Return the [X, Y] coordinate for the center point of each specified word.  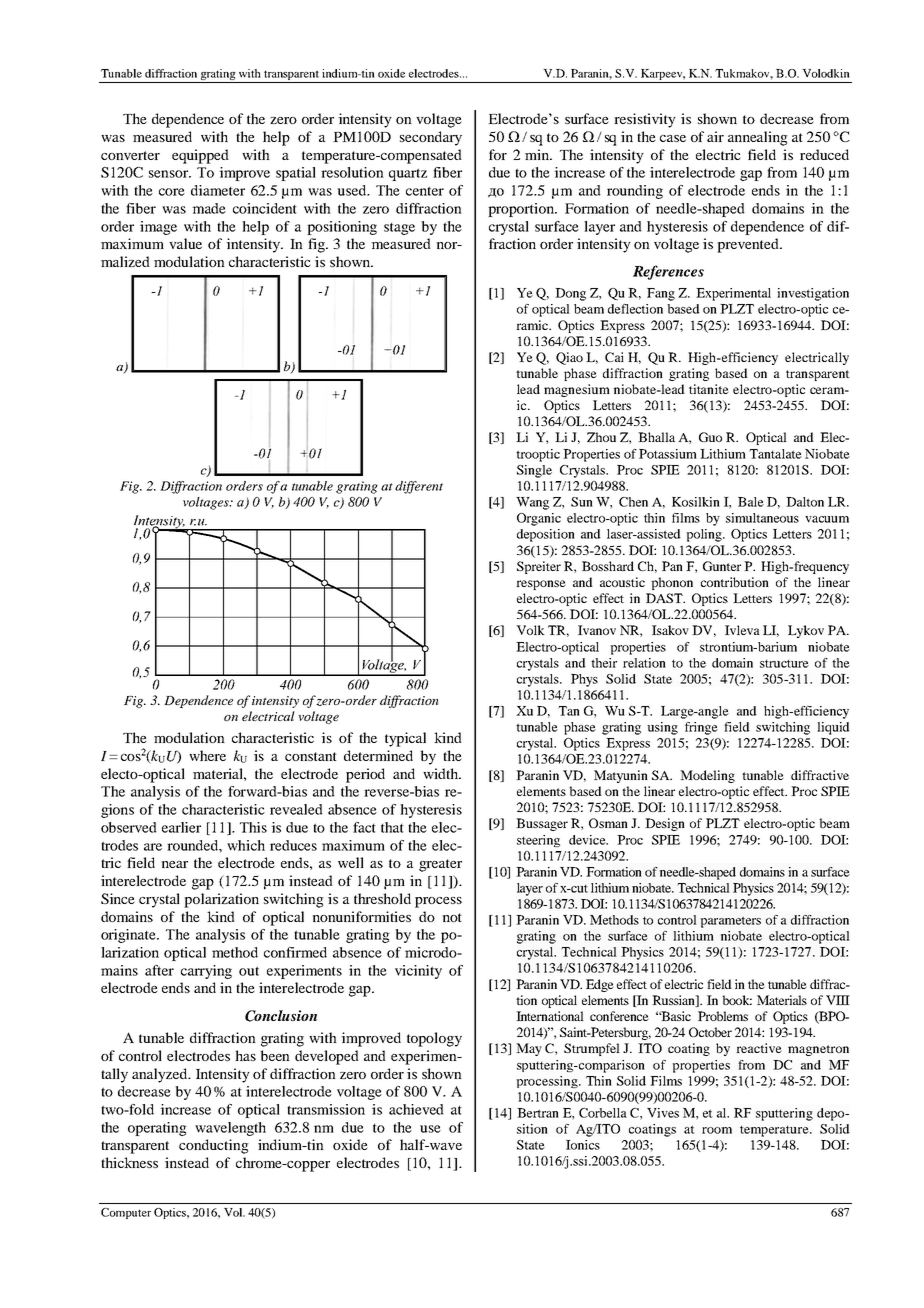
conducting [214, 1146]
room [717, 1130]
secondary [431, 138]
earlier [181, 827]
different [419, 487]
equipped [200, 156]
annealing [758, 138]
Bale [751, 502]
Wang [532, 503]
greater [440, 865]
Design [665, 824]
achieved [416, 1109]
